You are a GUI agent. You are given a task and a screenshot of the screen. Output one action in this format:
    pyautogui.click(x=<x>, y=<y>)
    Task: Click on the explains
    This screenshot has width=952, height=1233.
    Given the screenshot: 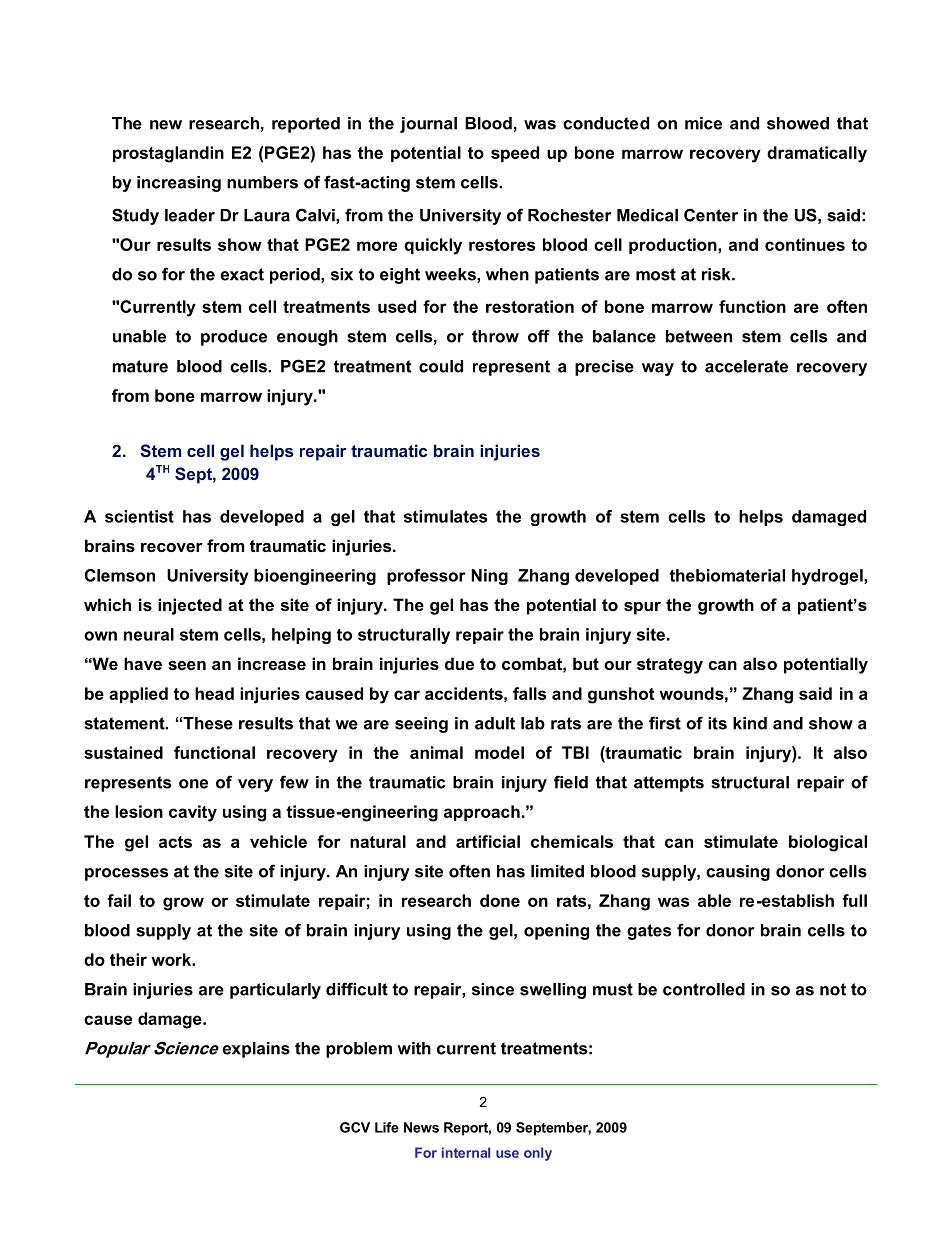 What is the action you would take?
    pyautogui.click(x=256, y=1050)
